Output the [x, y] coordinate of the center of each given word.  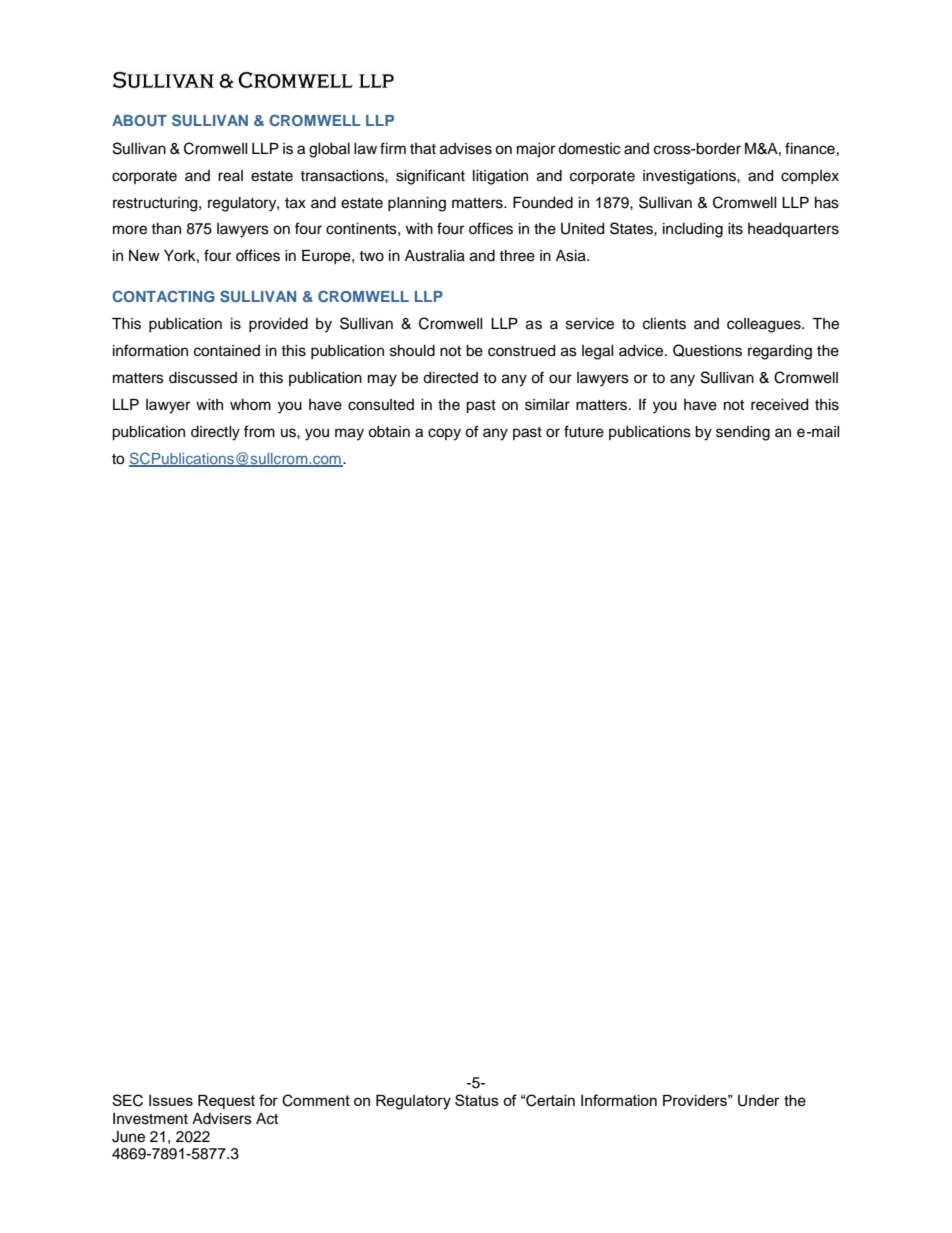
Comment [316, 1100]
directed [450, 378]
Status [477, 1100]
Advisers [222, 1119]
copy [444, 434]
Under [759, 1101]
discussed [203, 378]
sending [743, 433]
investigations [690, 177]
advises [466, 149]
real [230, 176]
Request [226, 1102]
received [779, 405]
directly [215, 433]
